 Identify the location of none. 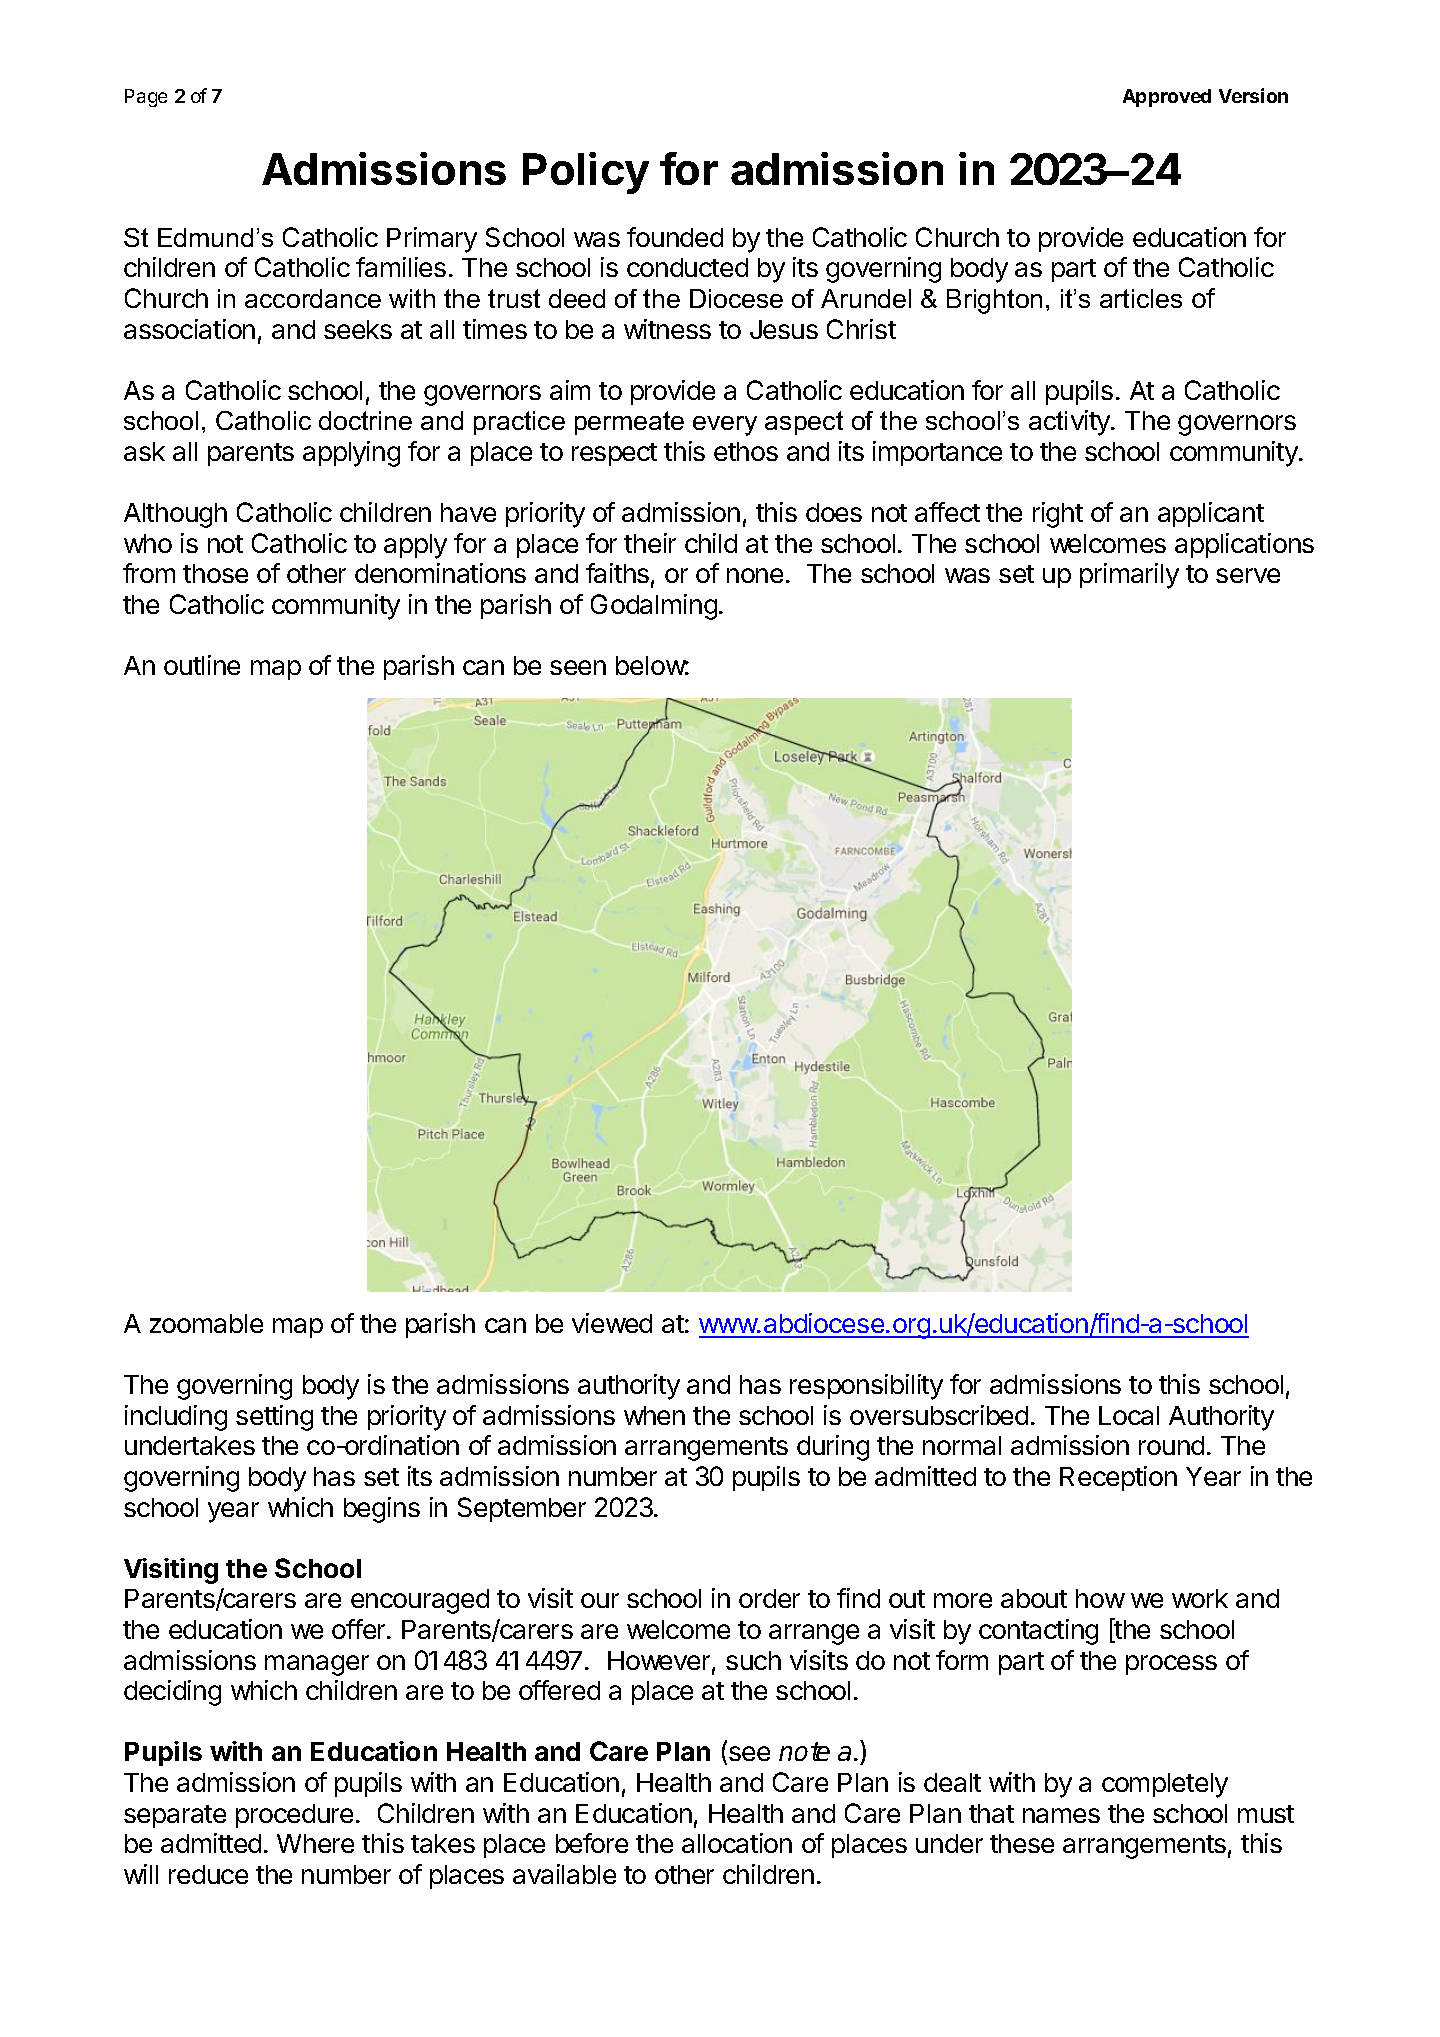
(755, 575).
